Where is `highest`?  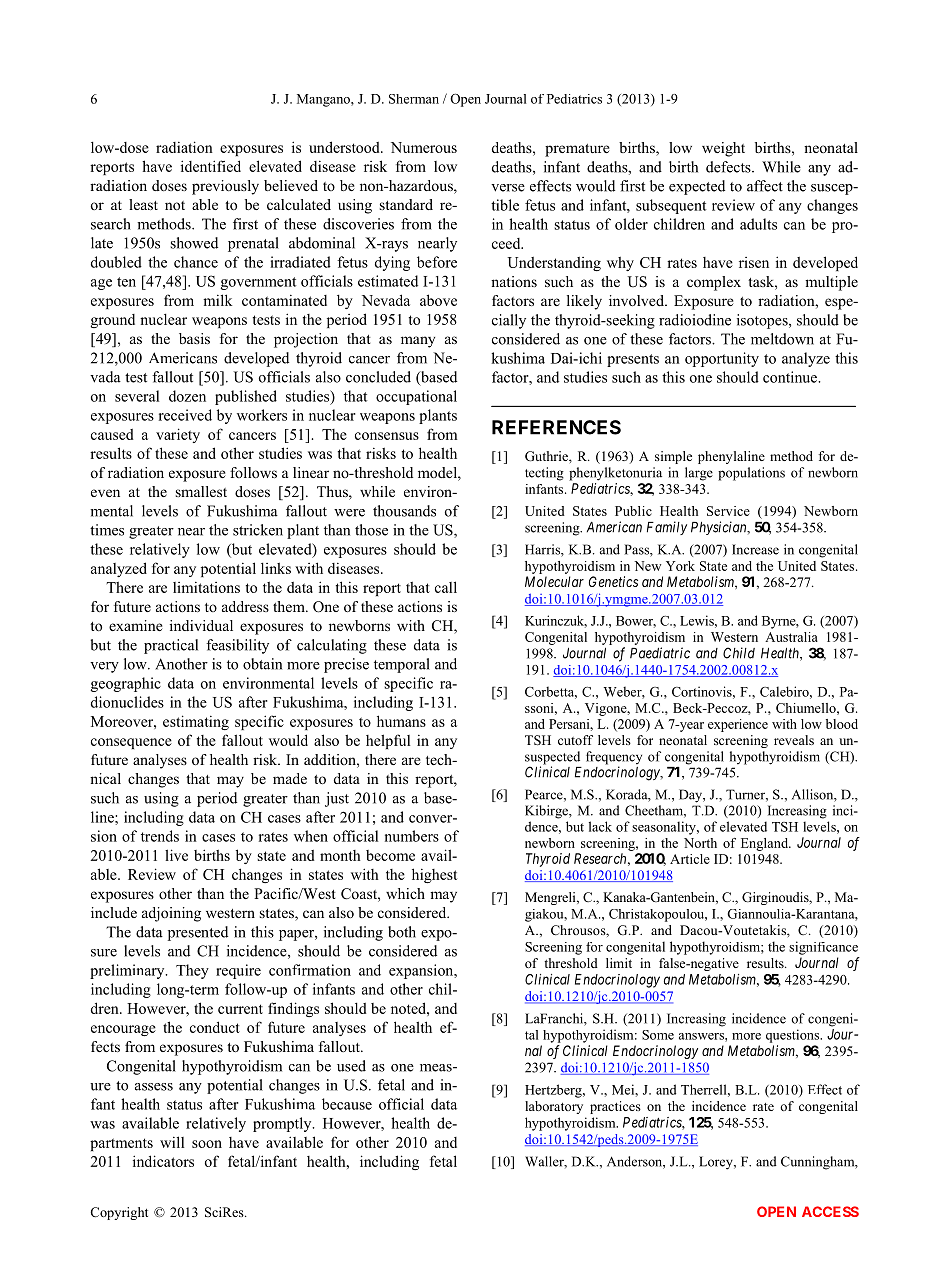
highest is located at coordinates (434, 875).
